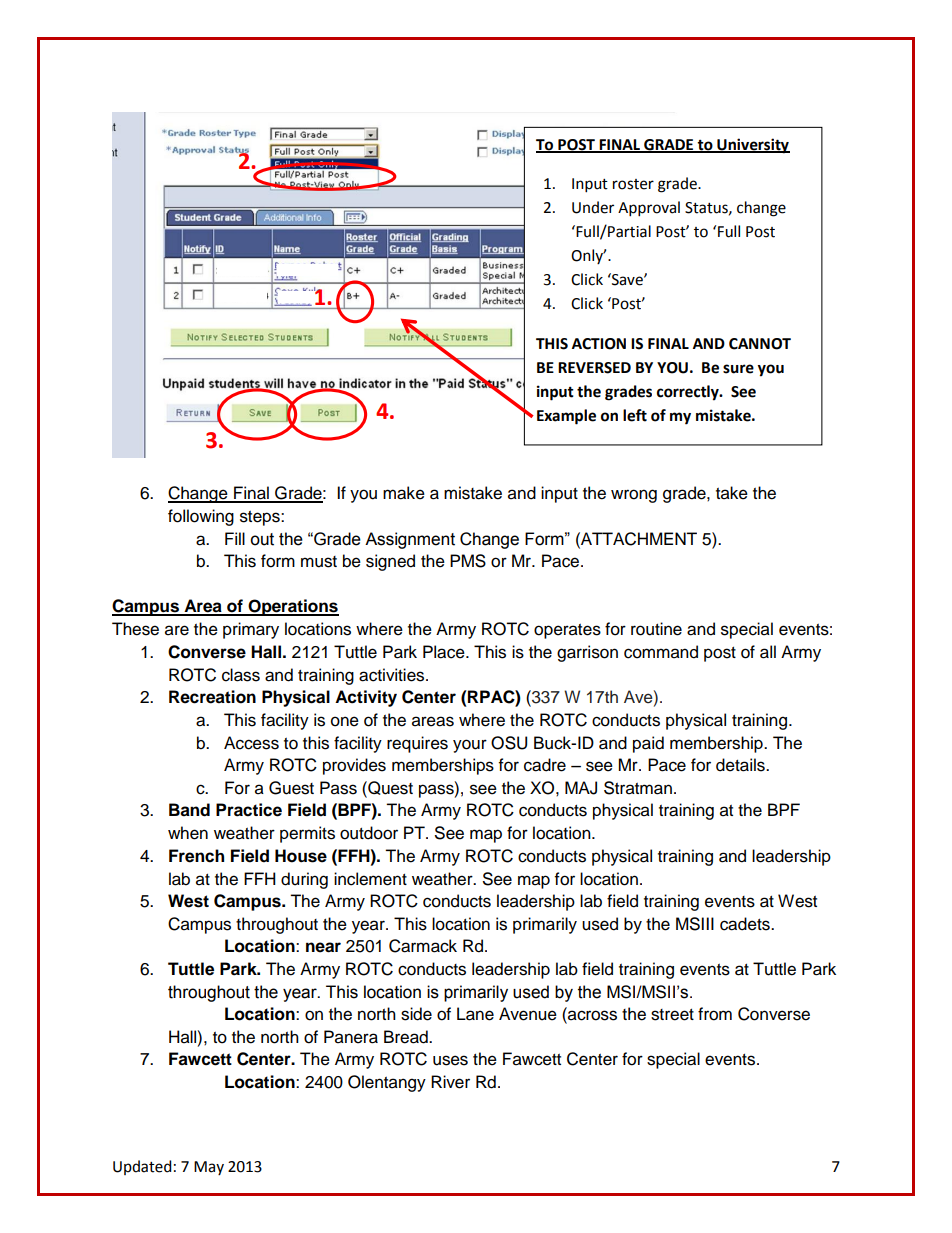 This screenshot has height=1233, width=952. Describe the element at coordinates (649, 209) in the screenshot. I see `Approval` at that location.
